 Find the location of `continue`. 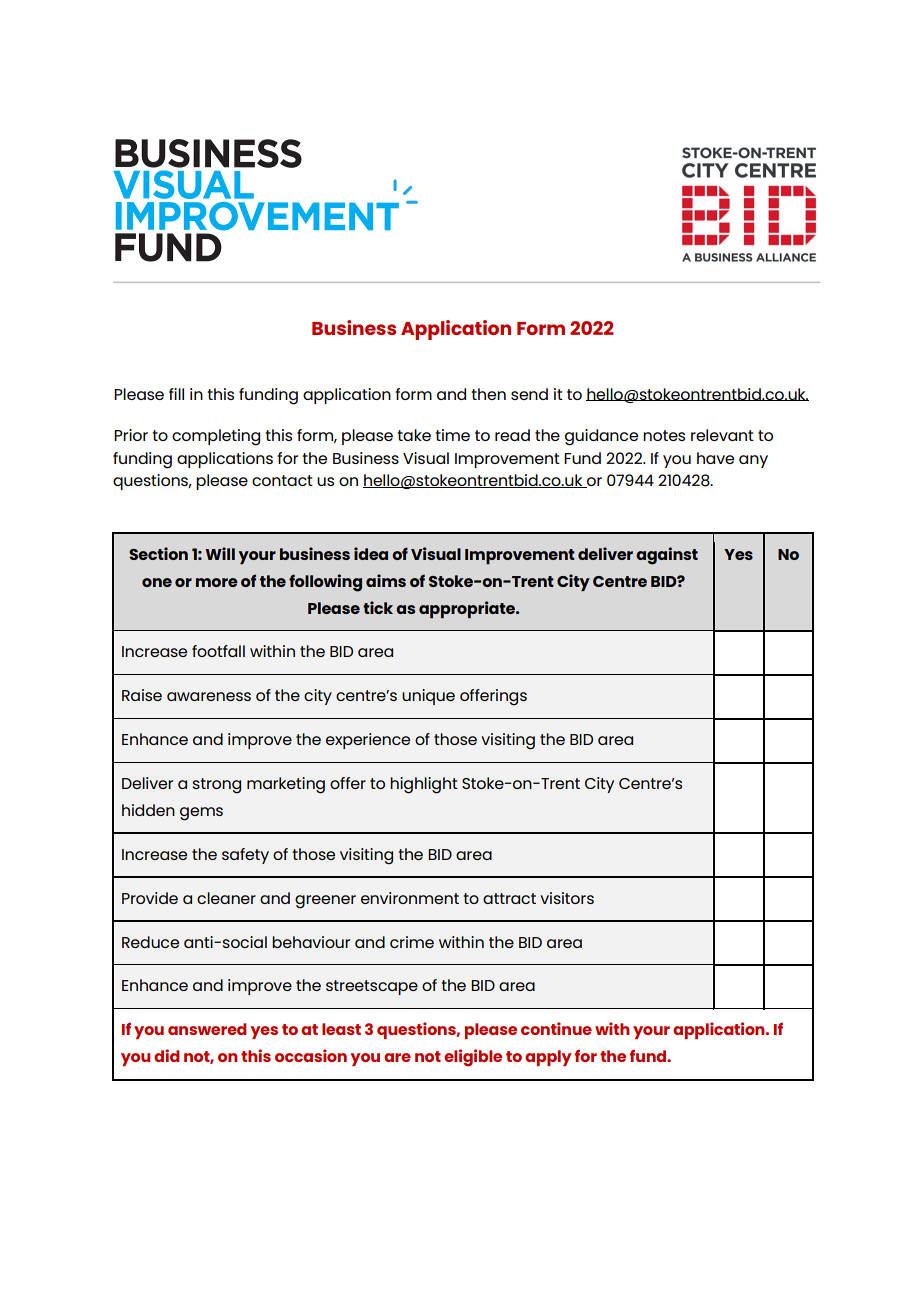

continue is located at coordinates (556, 1028).
